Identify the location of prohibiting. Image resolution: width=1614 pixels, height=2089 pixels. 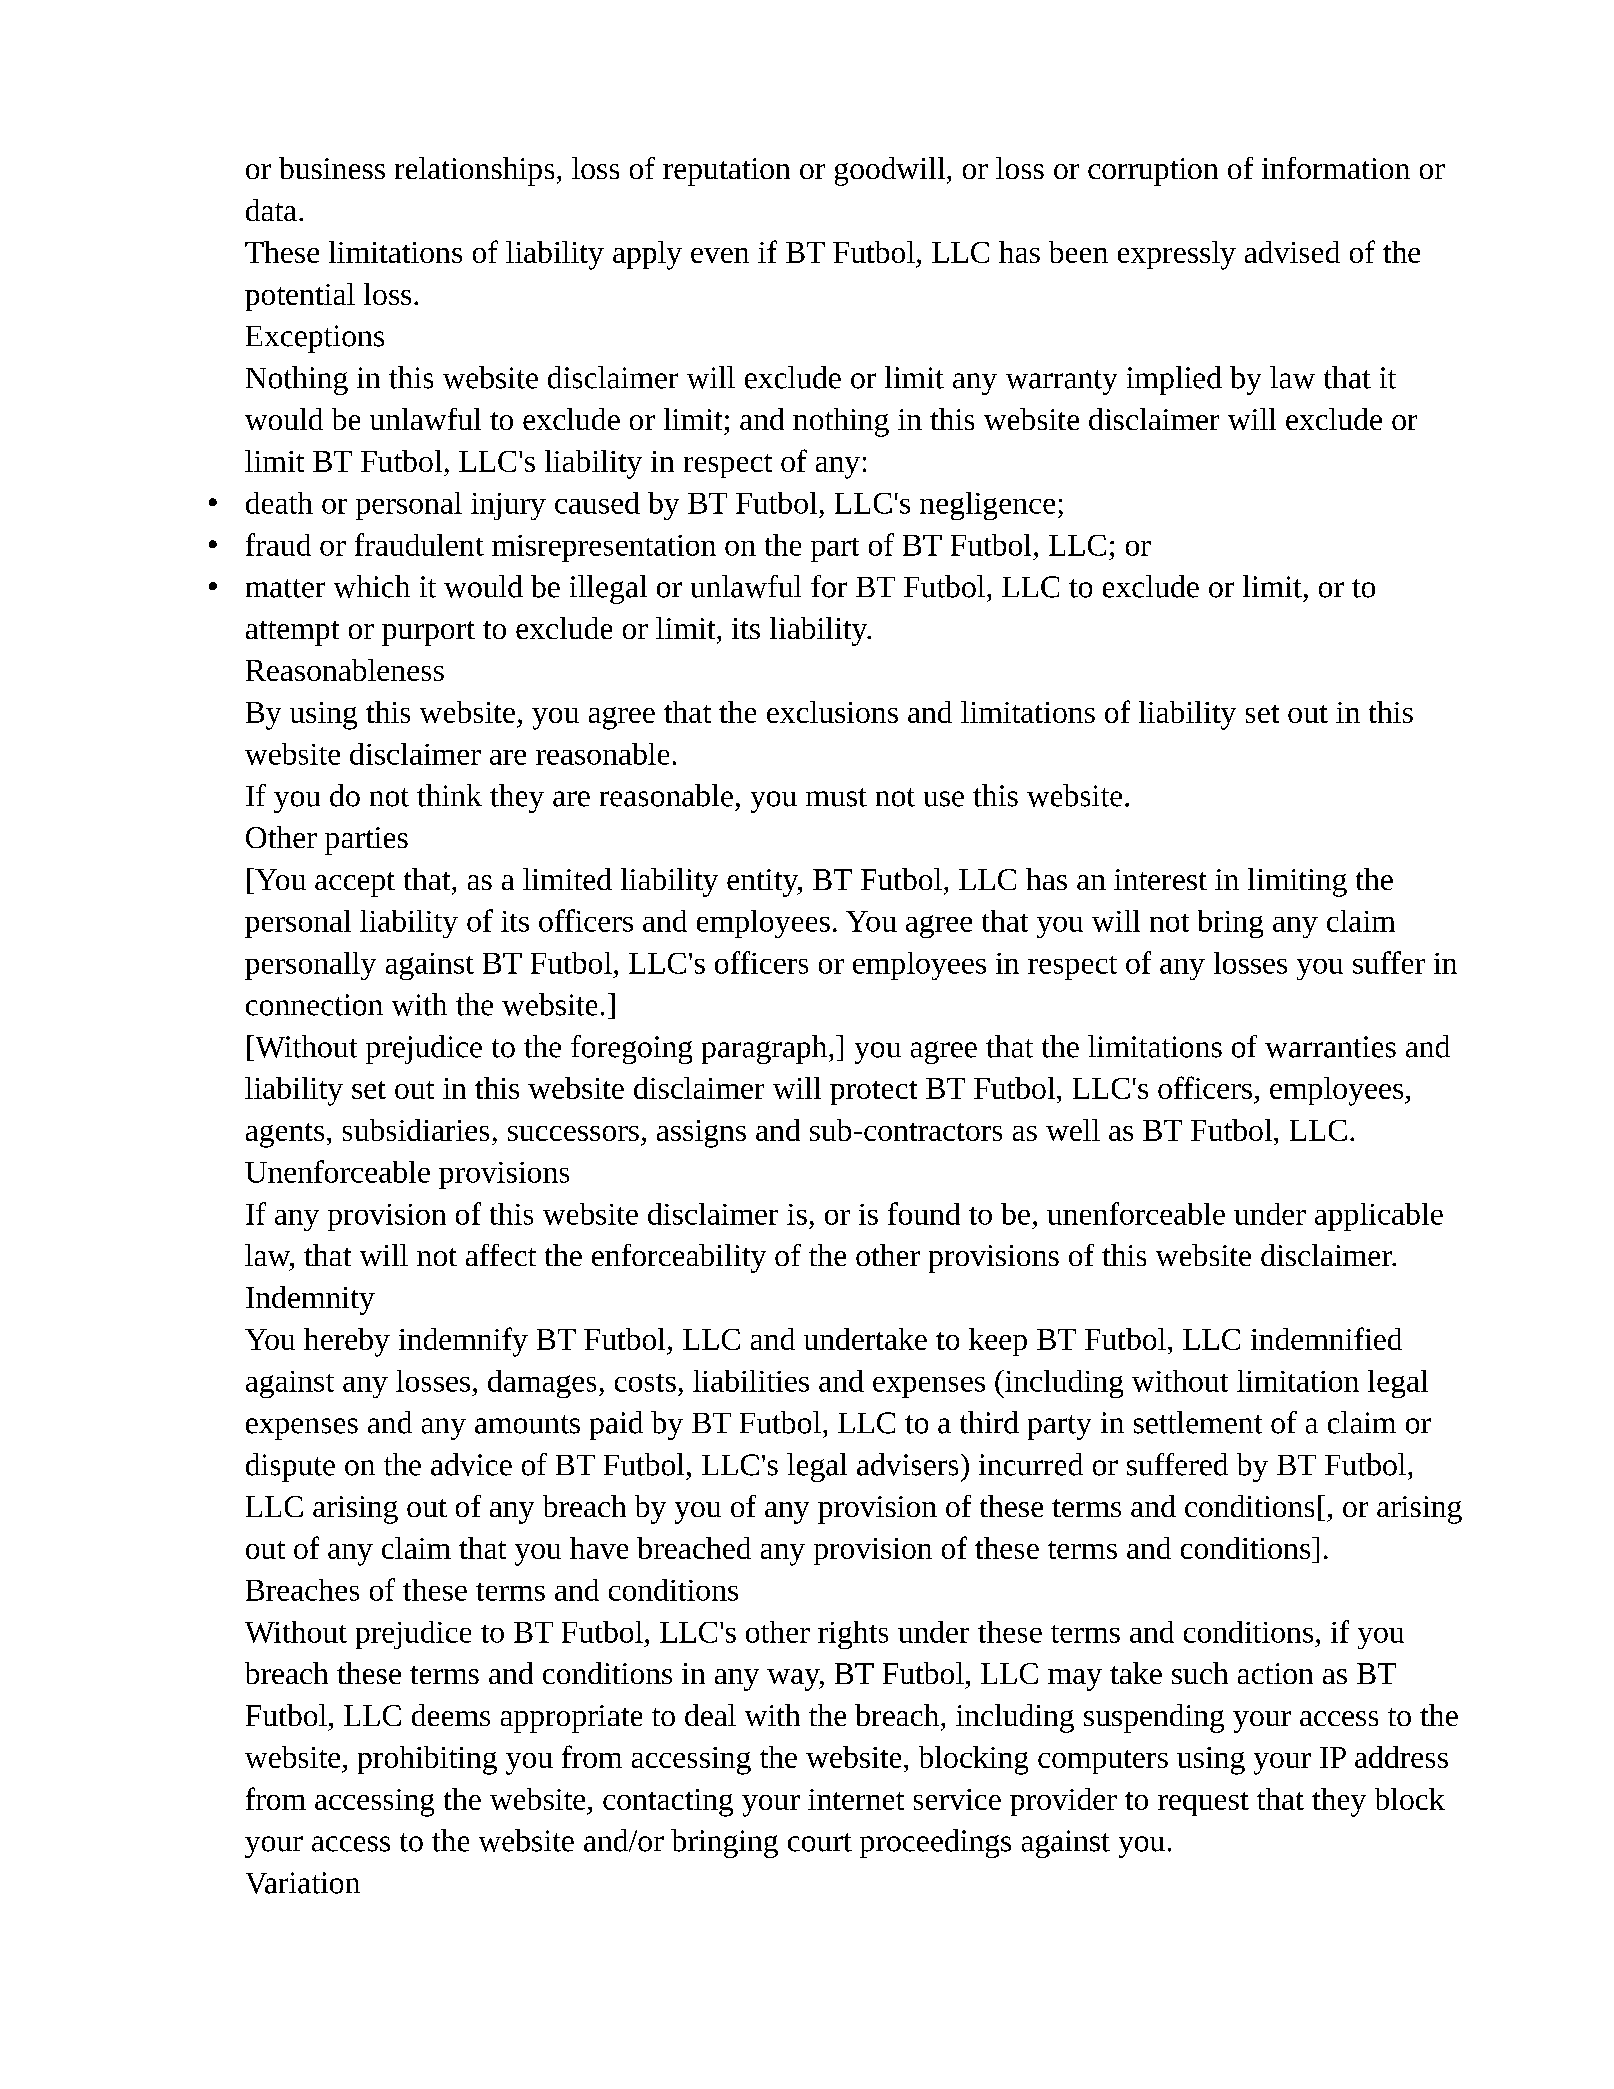
(427, 1760).
